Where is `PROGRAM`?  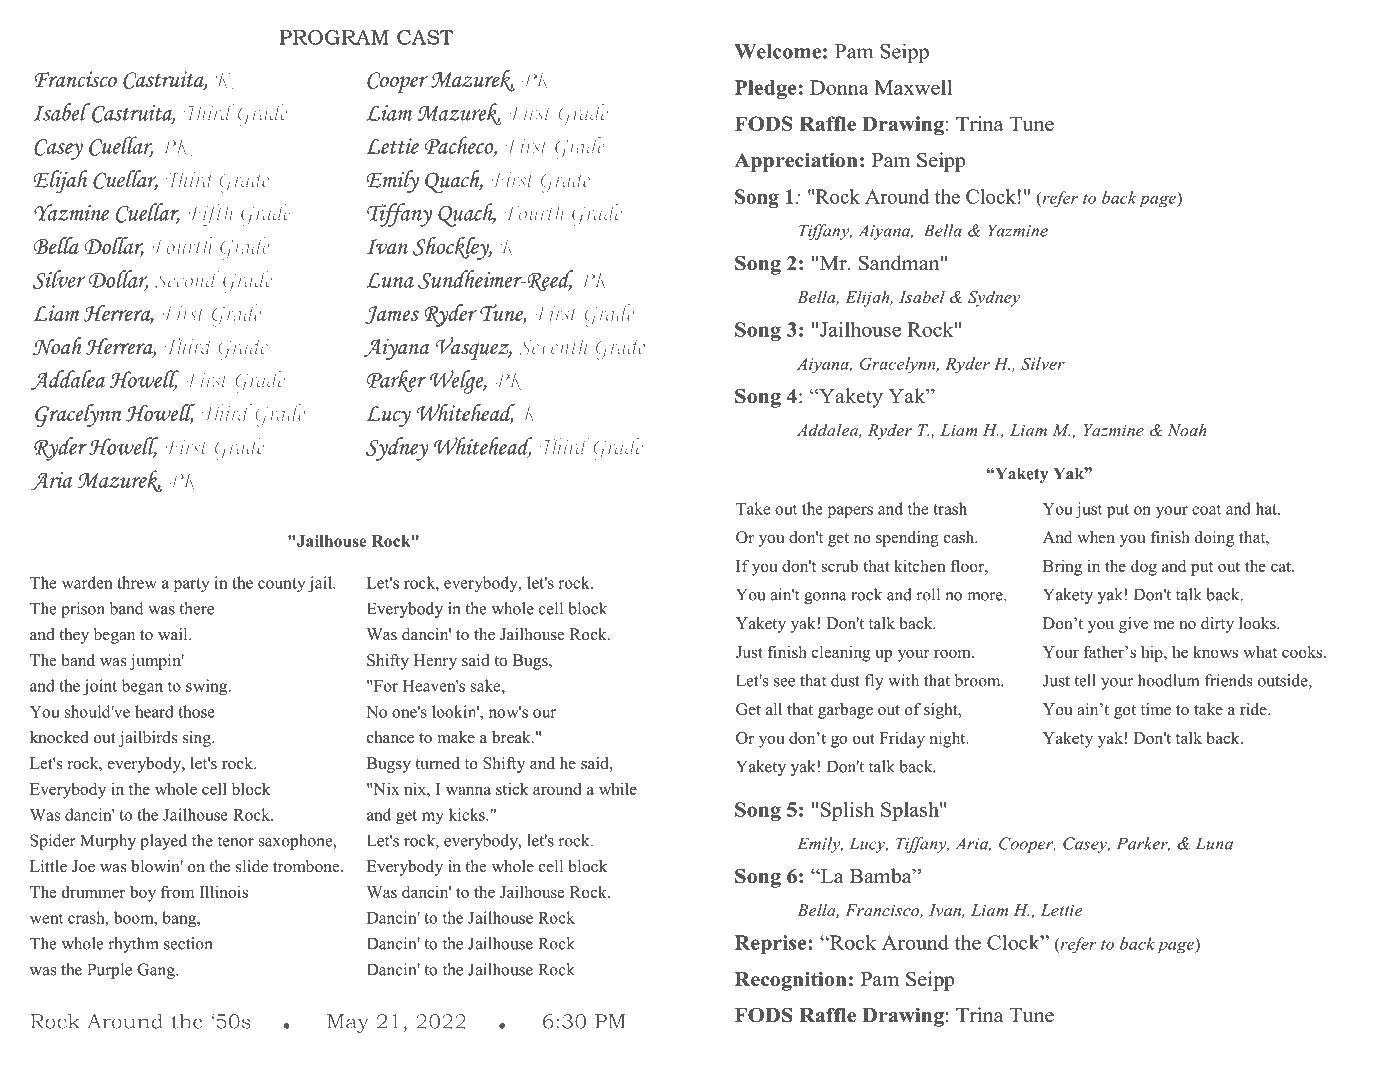 PROGRAM is located at coordinates (334, 37).
